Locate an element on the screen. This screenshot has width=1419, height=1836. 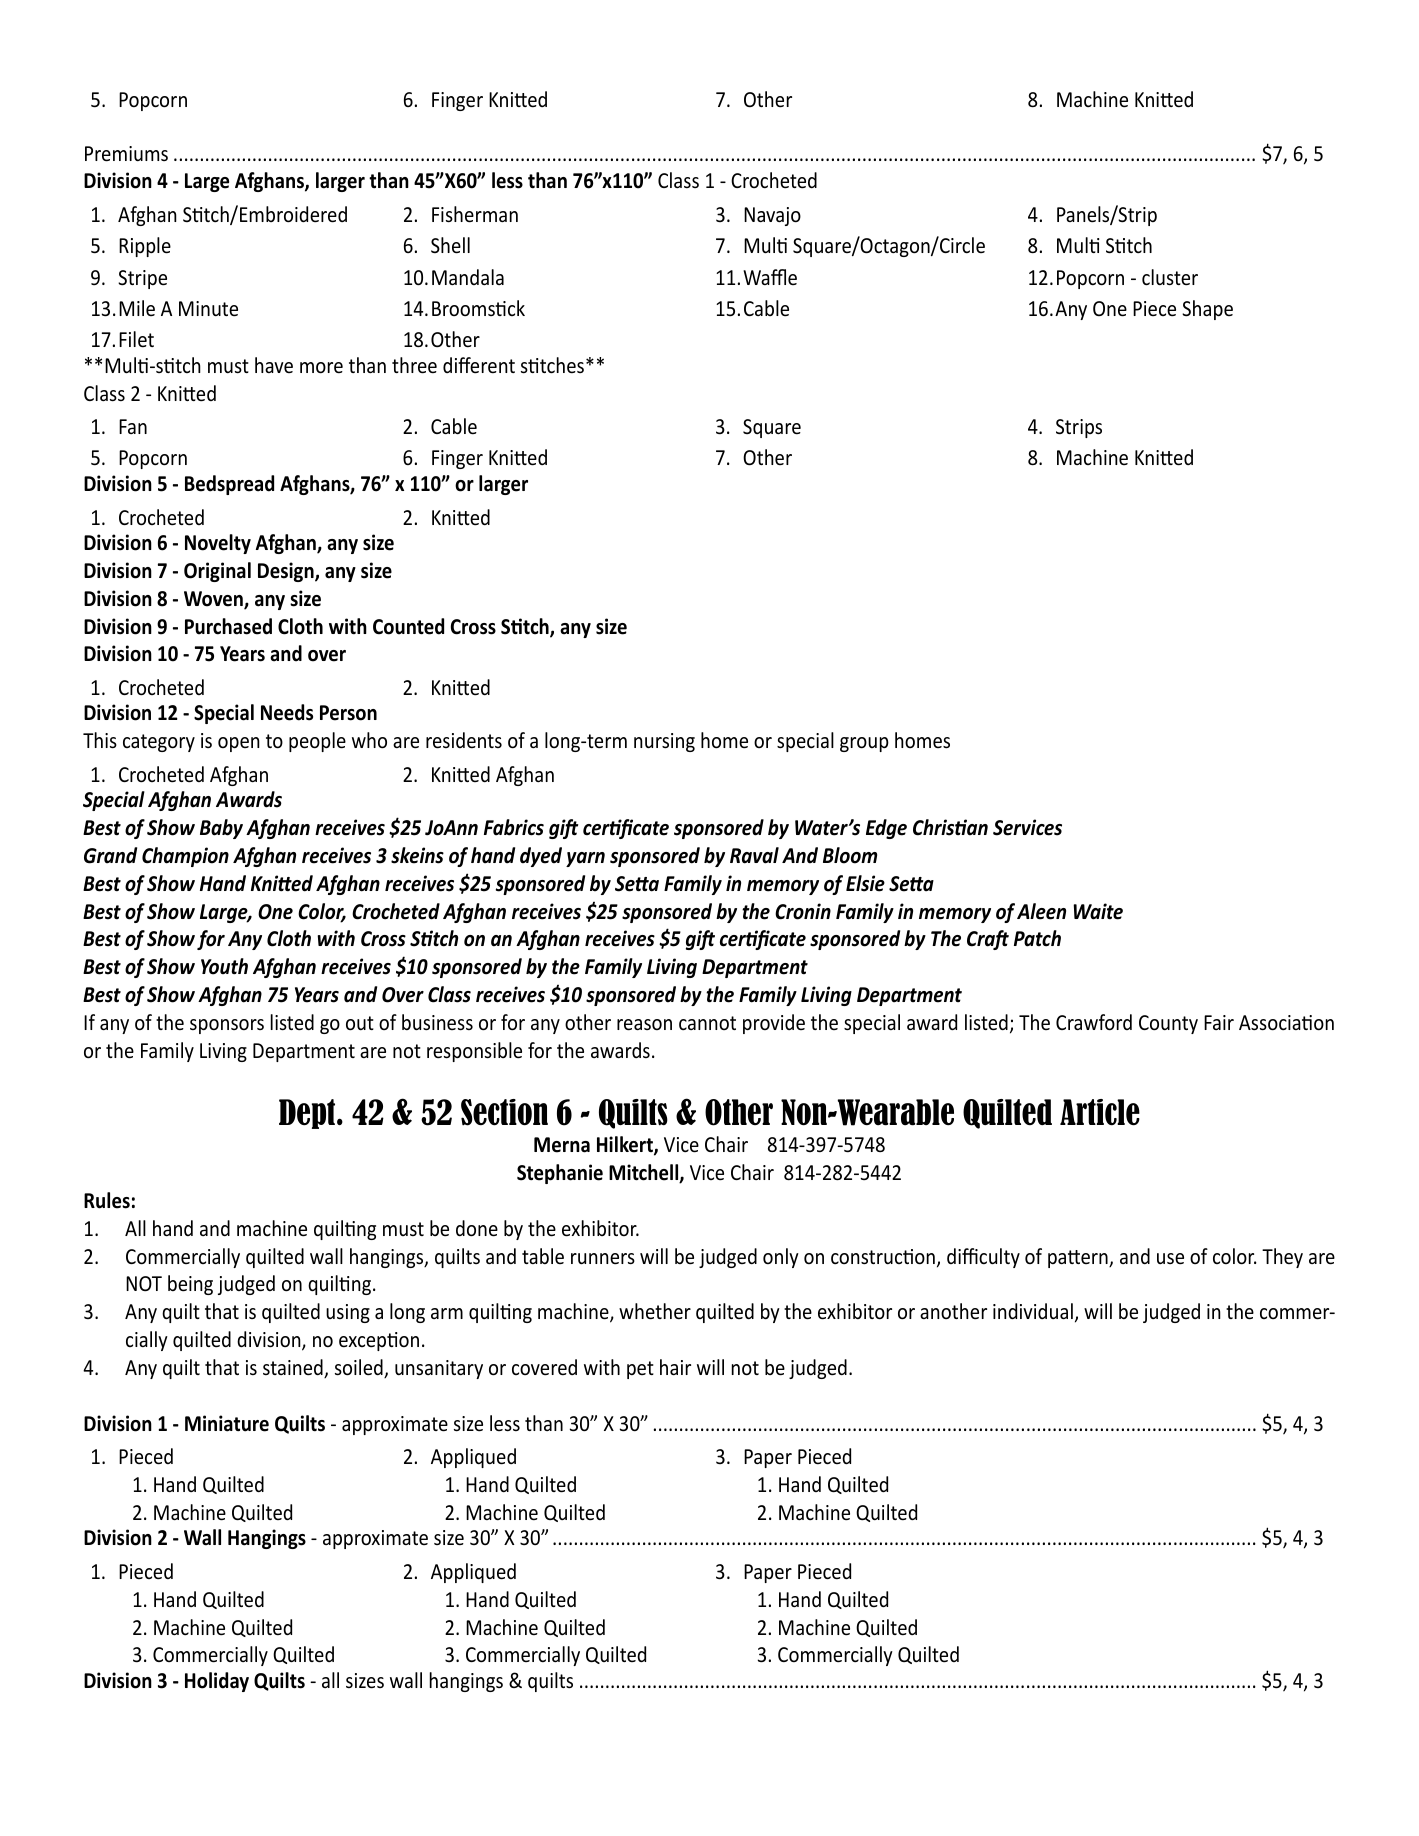
pet is located at coordinates (640, 1370).
